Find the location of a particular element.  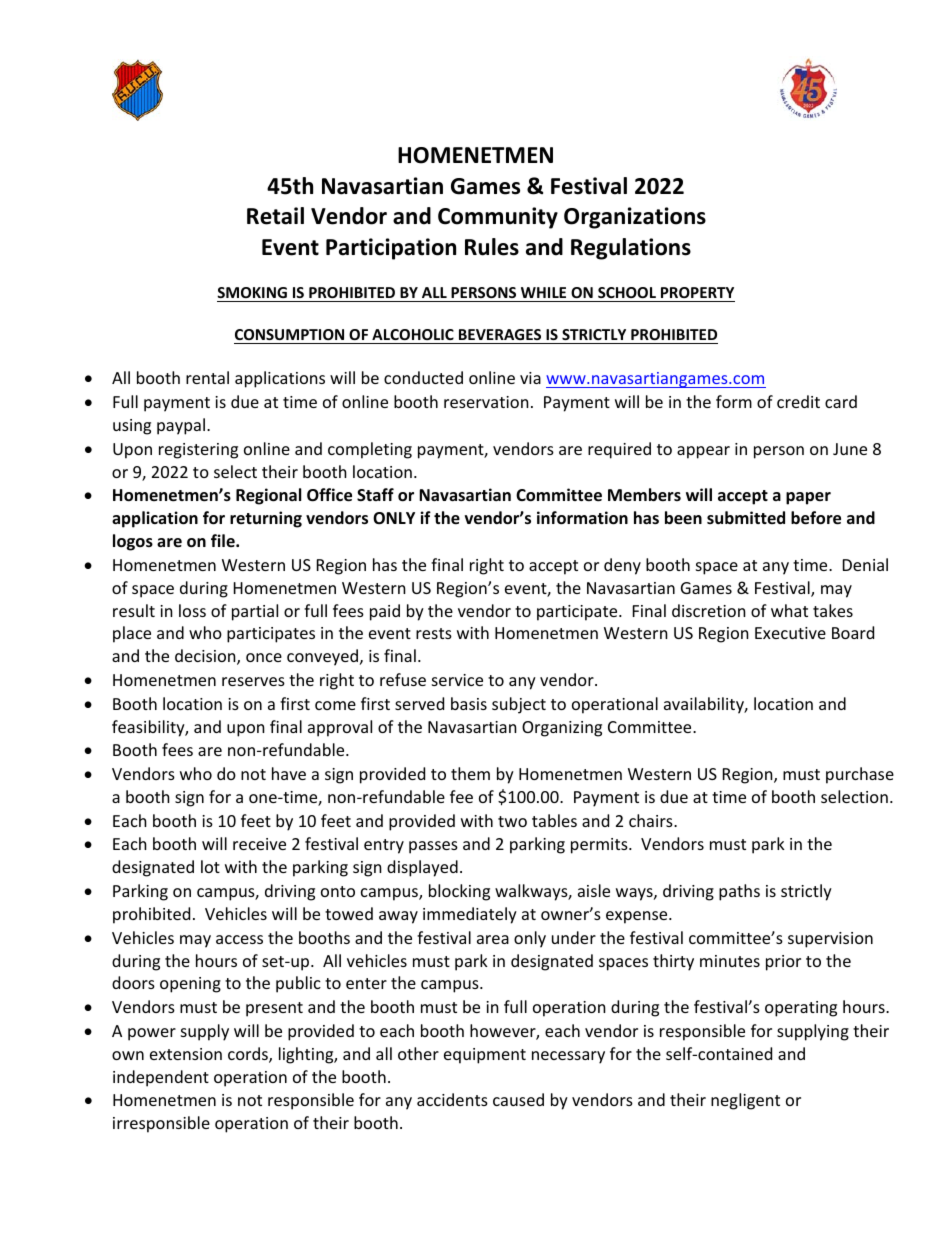

cords is located at coordinates (249, 1055).
